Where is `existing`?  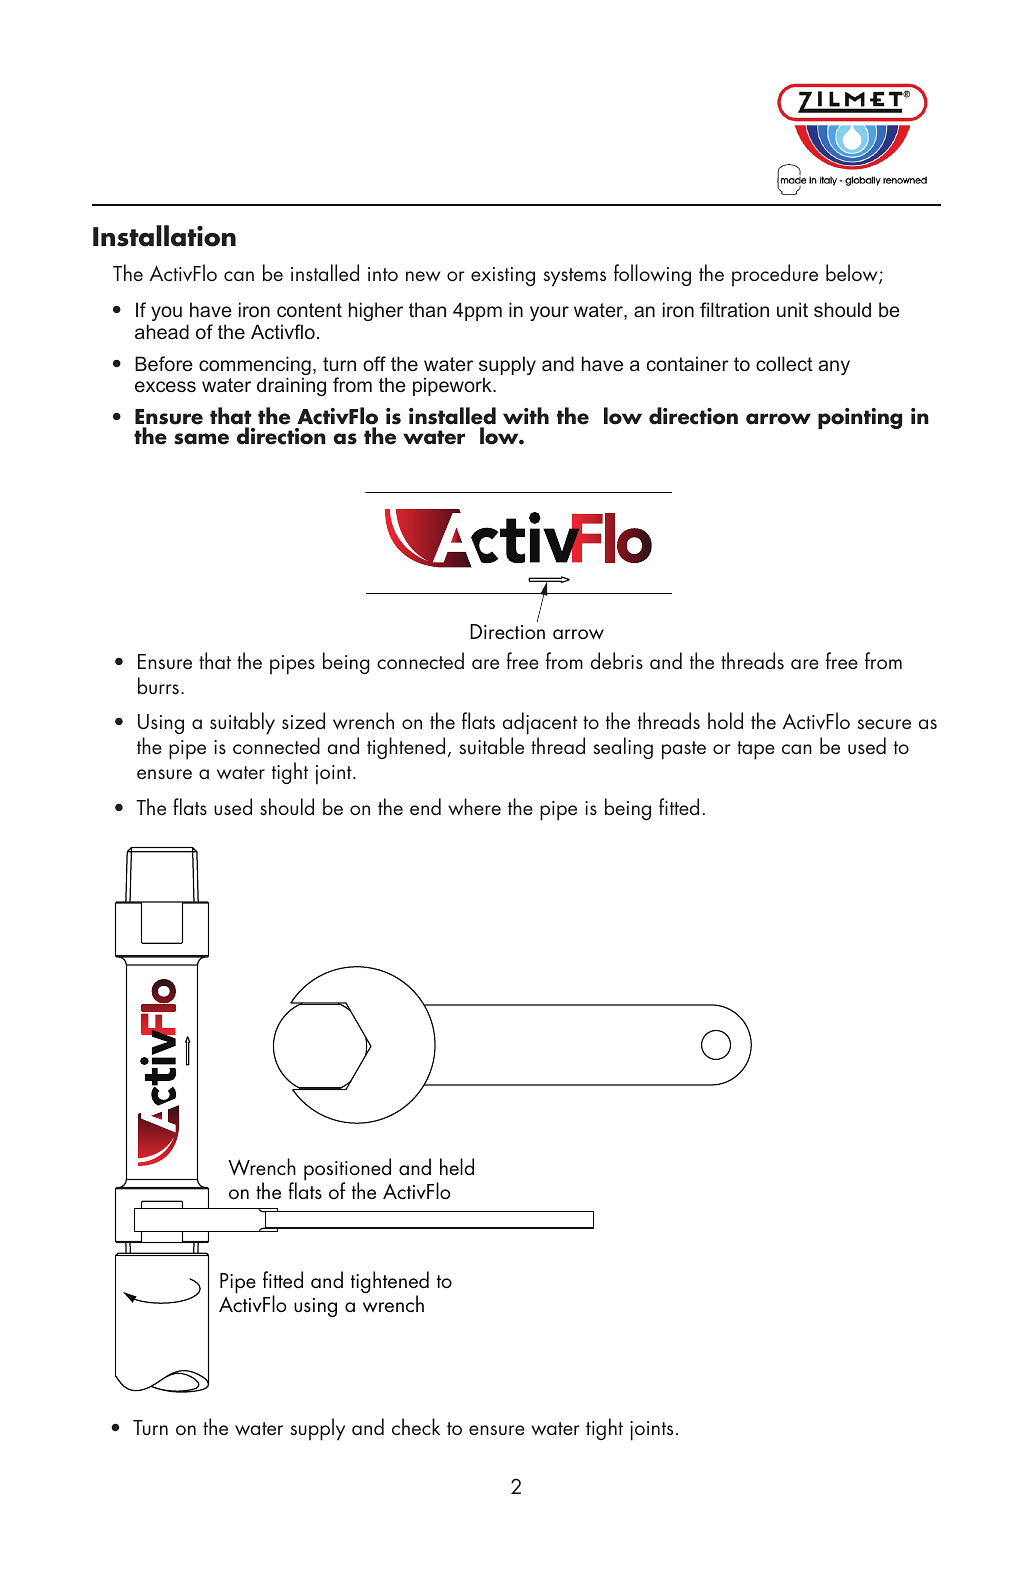 existing is located at coordinates (503, 276).
